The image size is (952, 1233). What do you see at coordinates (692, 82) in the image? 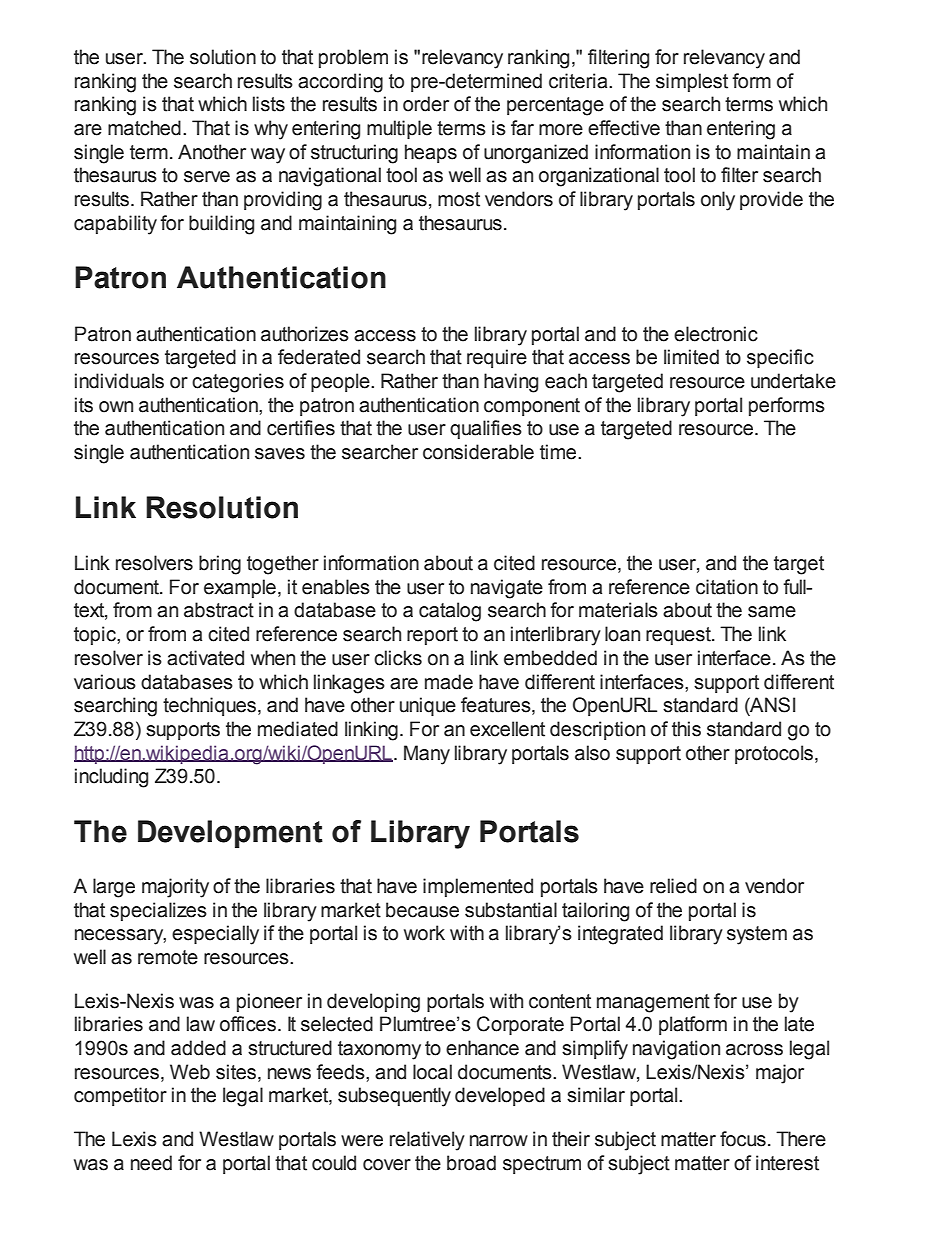
I see `simplest` at bounding box center [692, 82].
